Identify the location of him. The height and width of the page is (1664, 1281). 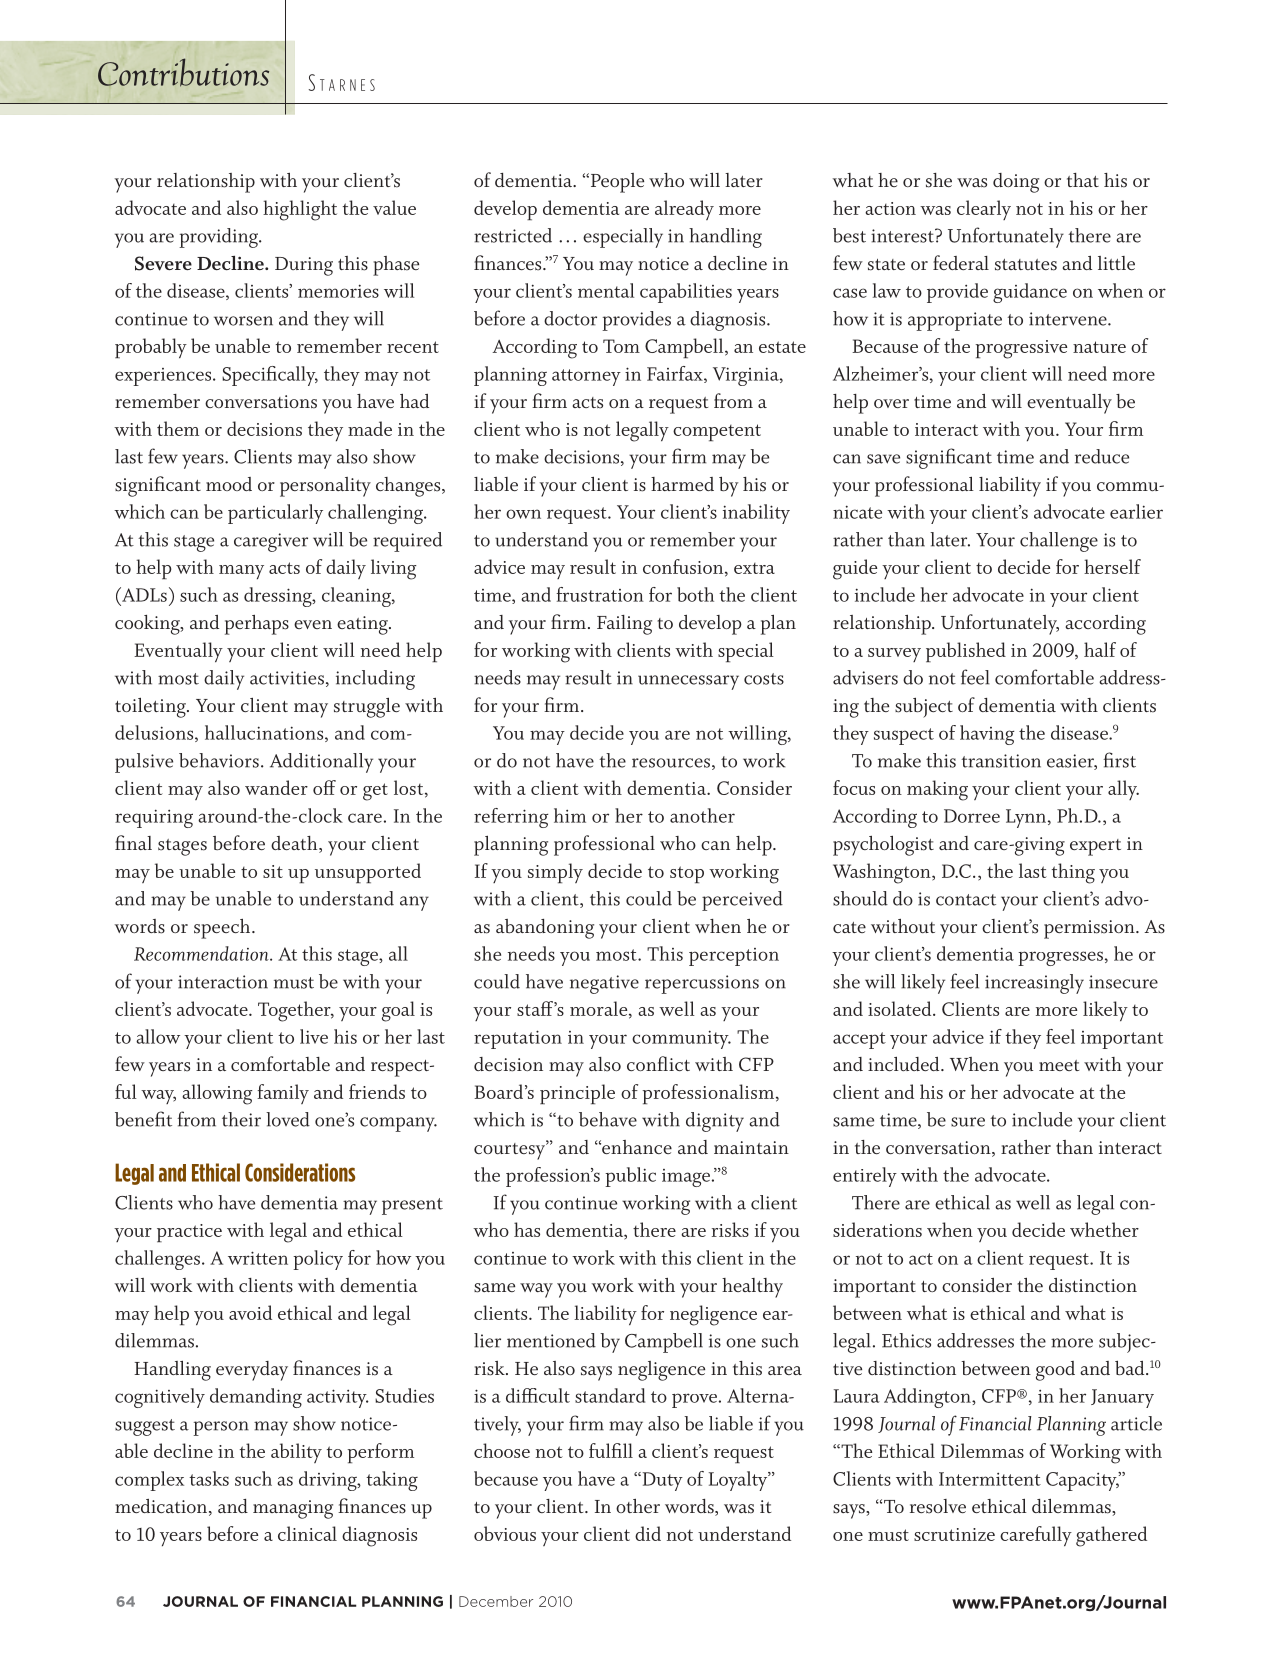
(570, 815).
